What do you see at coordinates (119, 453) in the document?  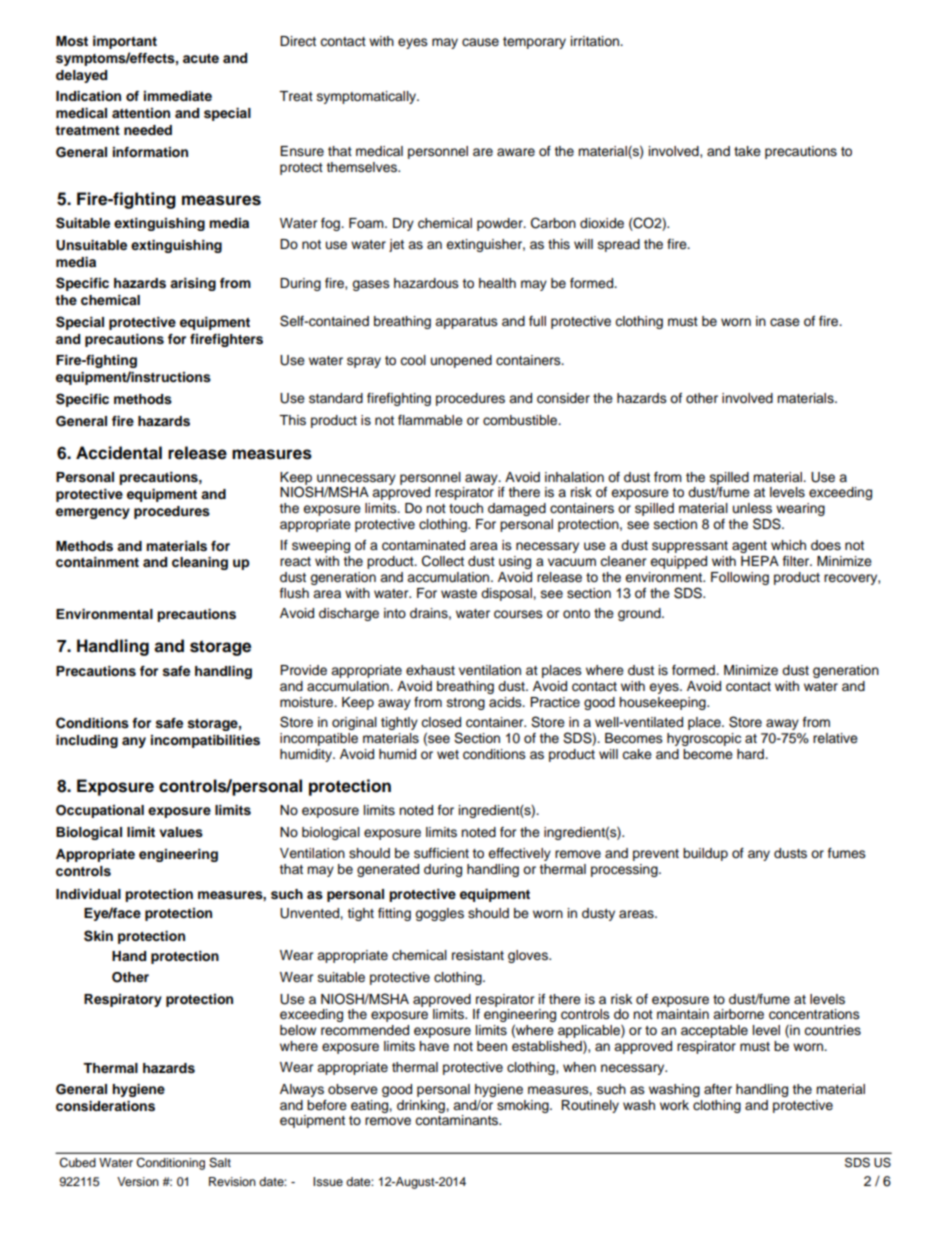 I see `Accidental` at bounding box center [119, 453].
